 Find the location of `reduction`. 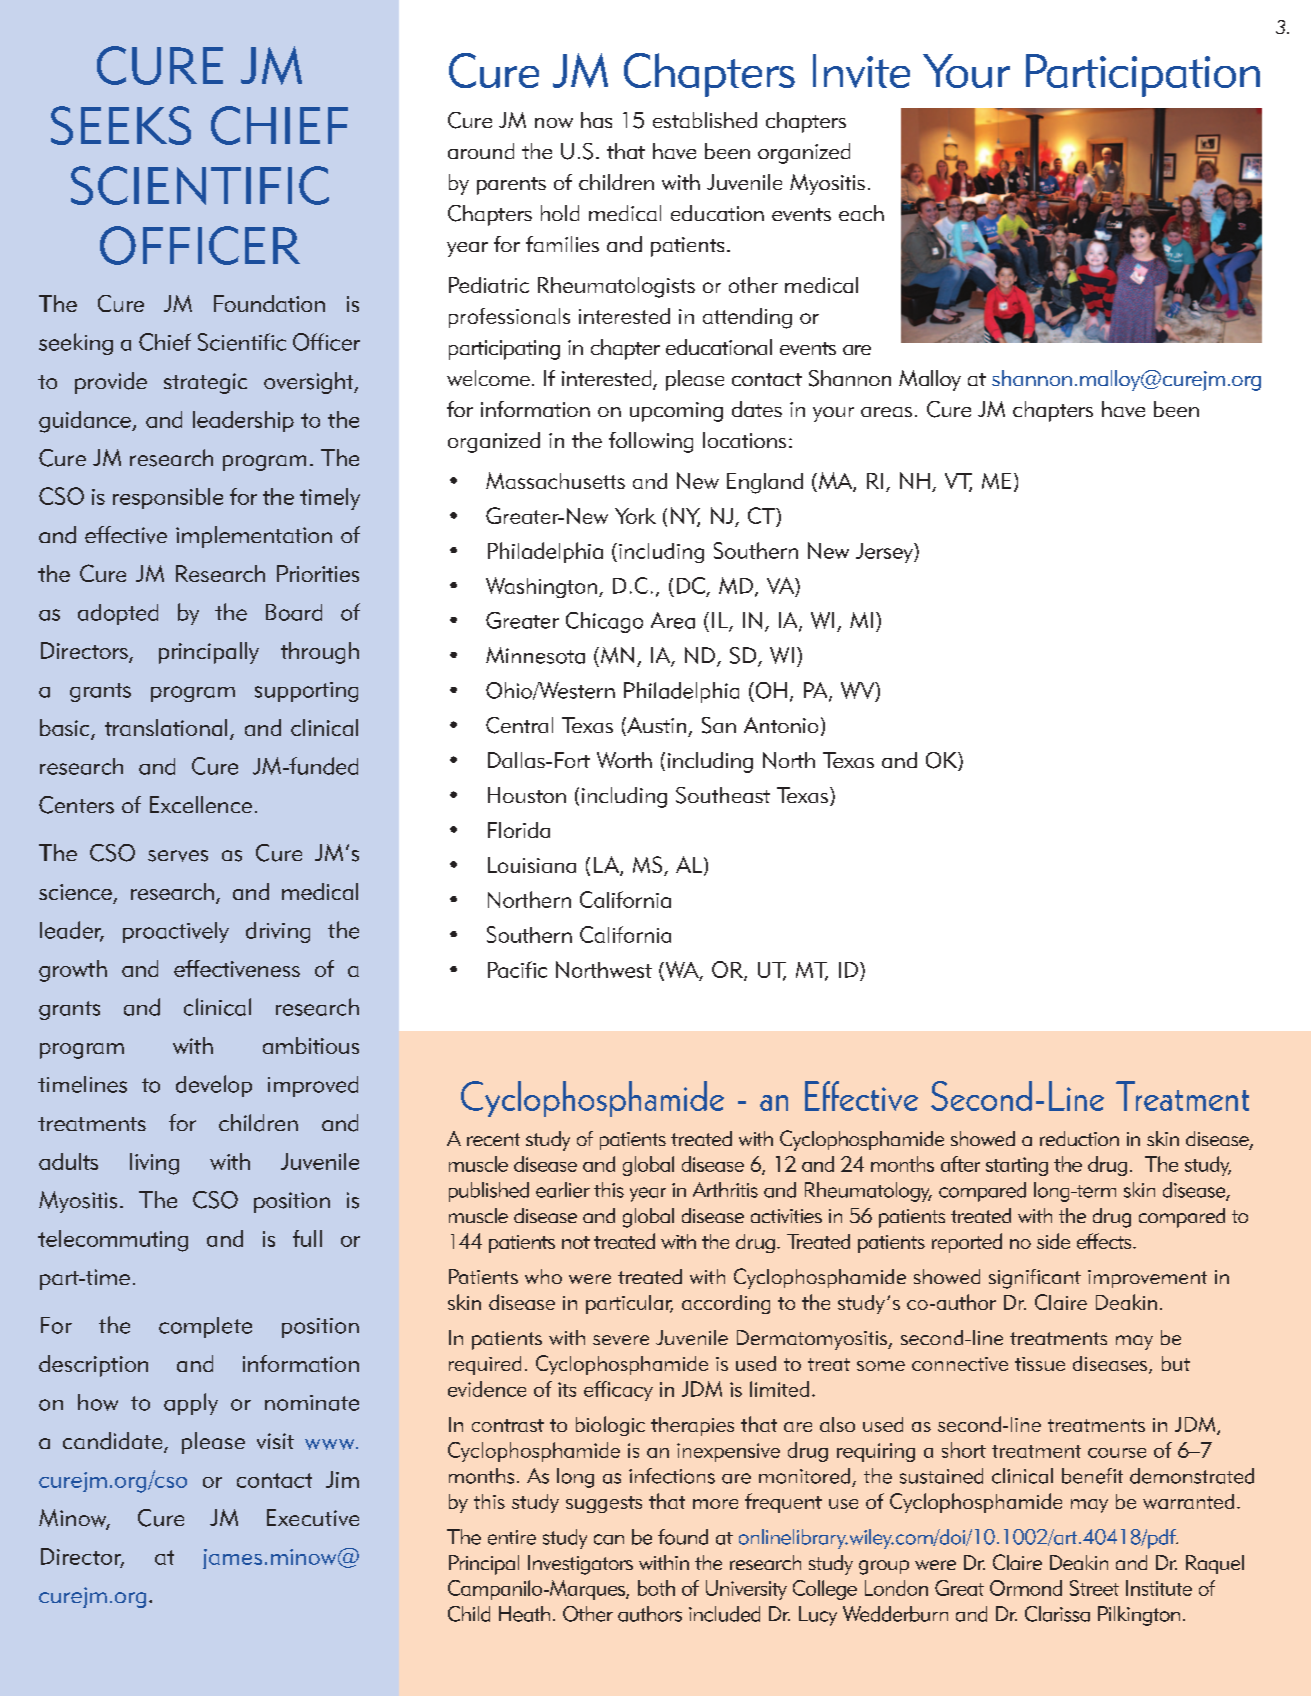

reduction is located at coordinates (1079, 1138).
